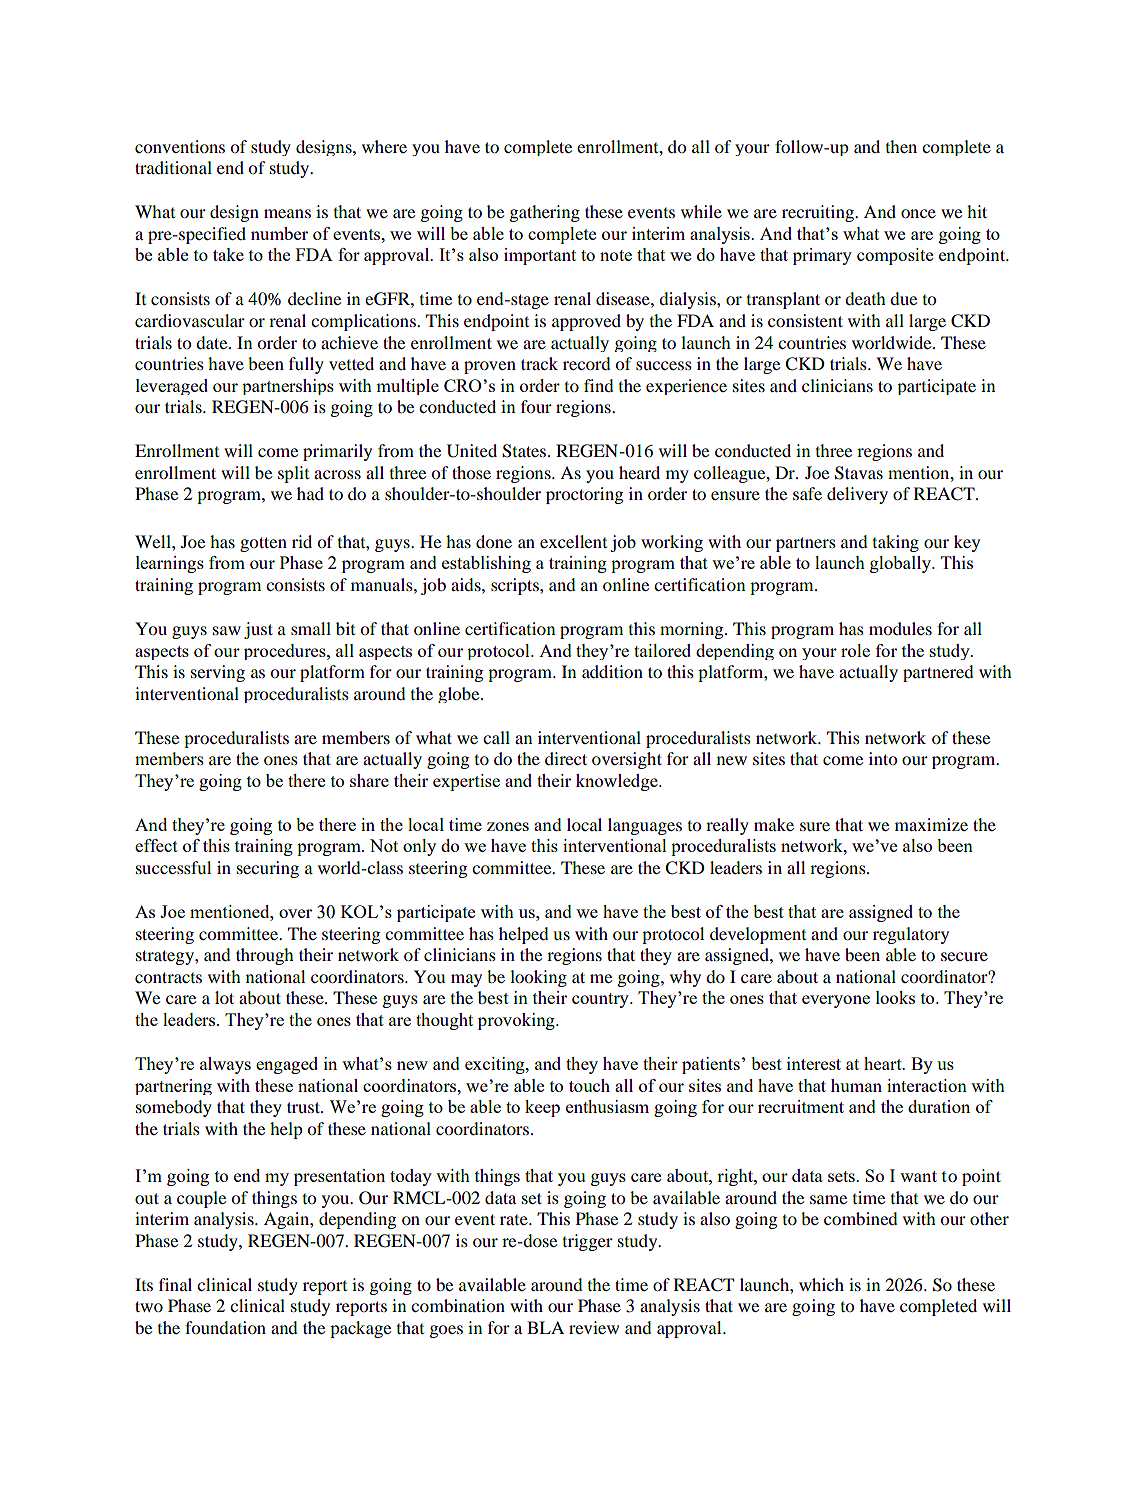  I want to click on foundation, so click(225, 1327).
